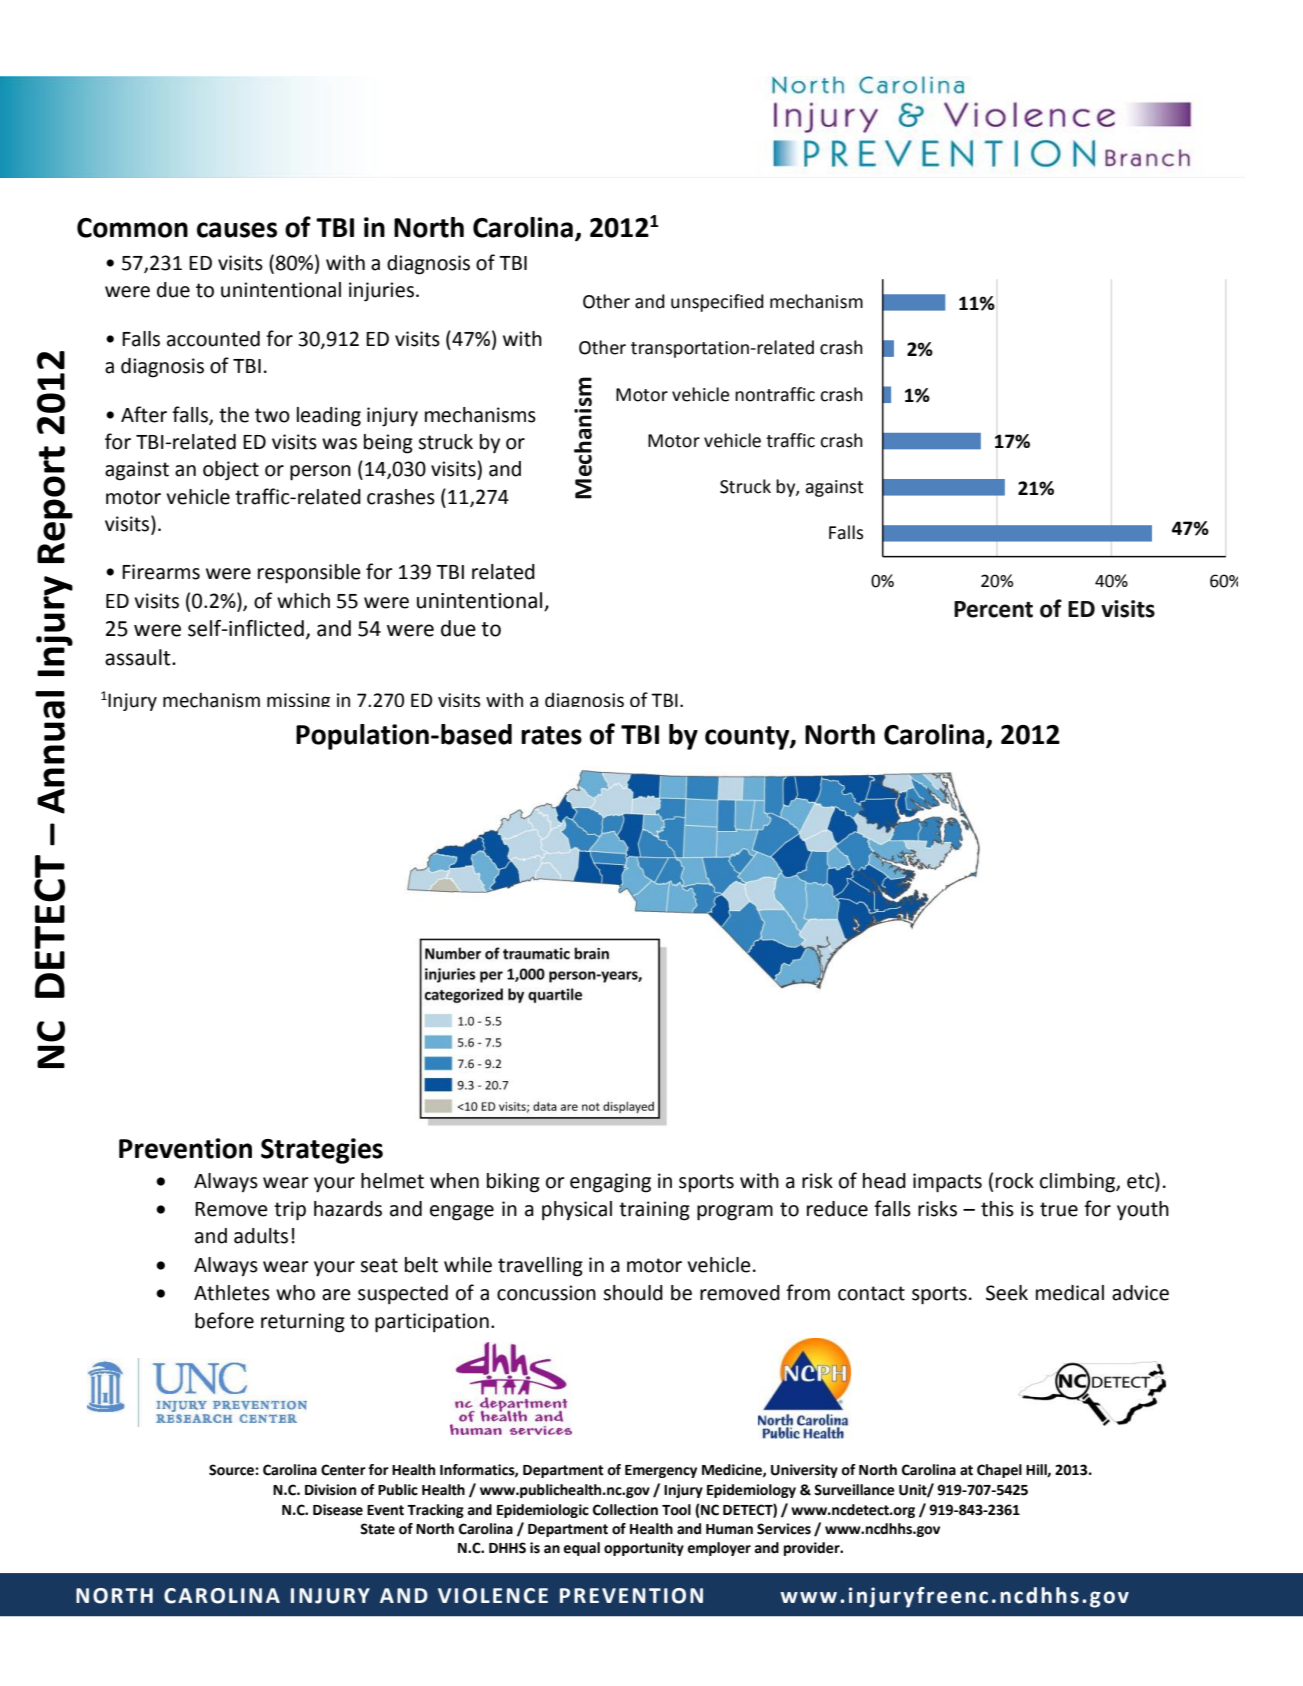 The width and height of the screenshot is (1303, 1686). Describe the element at coordinates (1015, 1181) in the screenshot. I see `rock` at that location.
